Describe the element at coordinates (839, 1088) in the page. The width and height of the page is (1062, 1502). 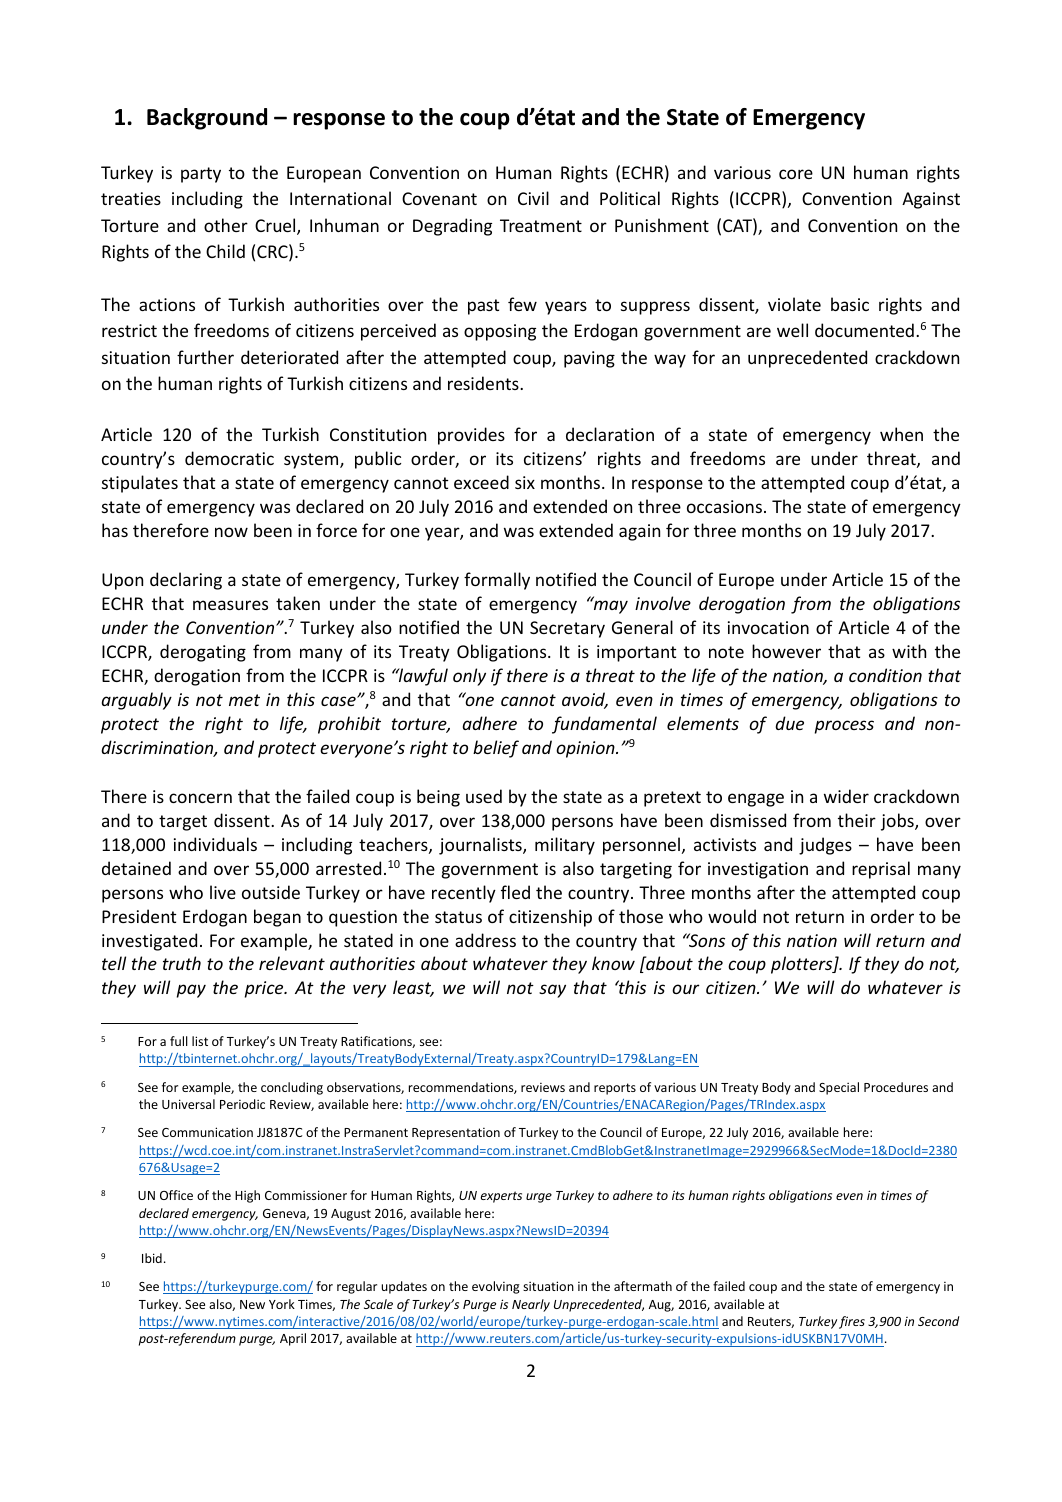
I see `Special` at that location.
